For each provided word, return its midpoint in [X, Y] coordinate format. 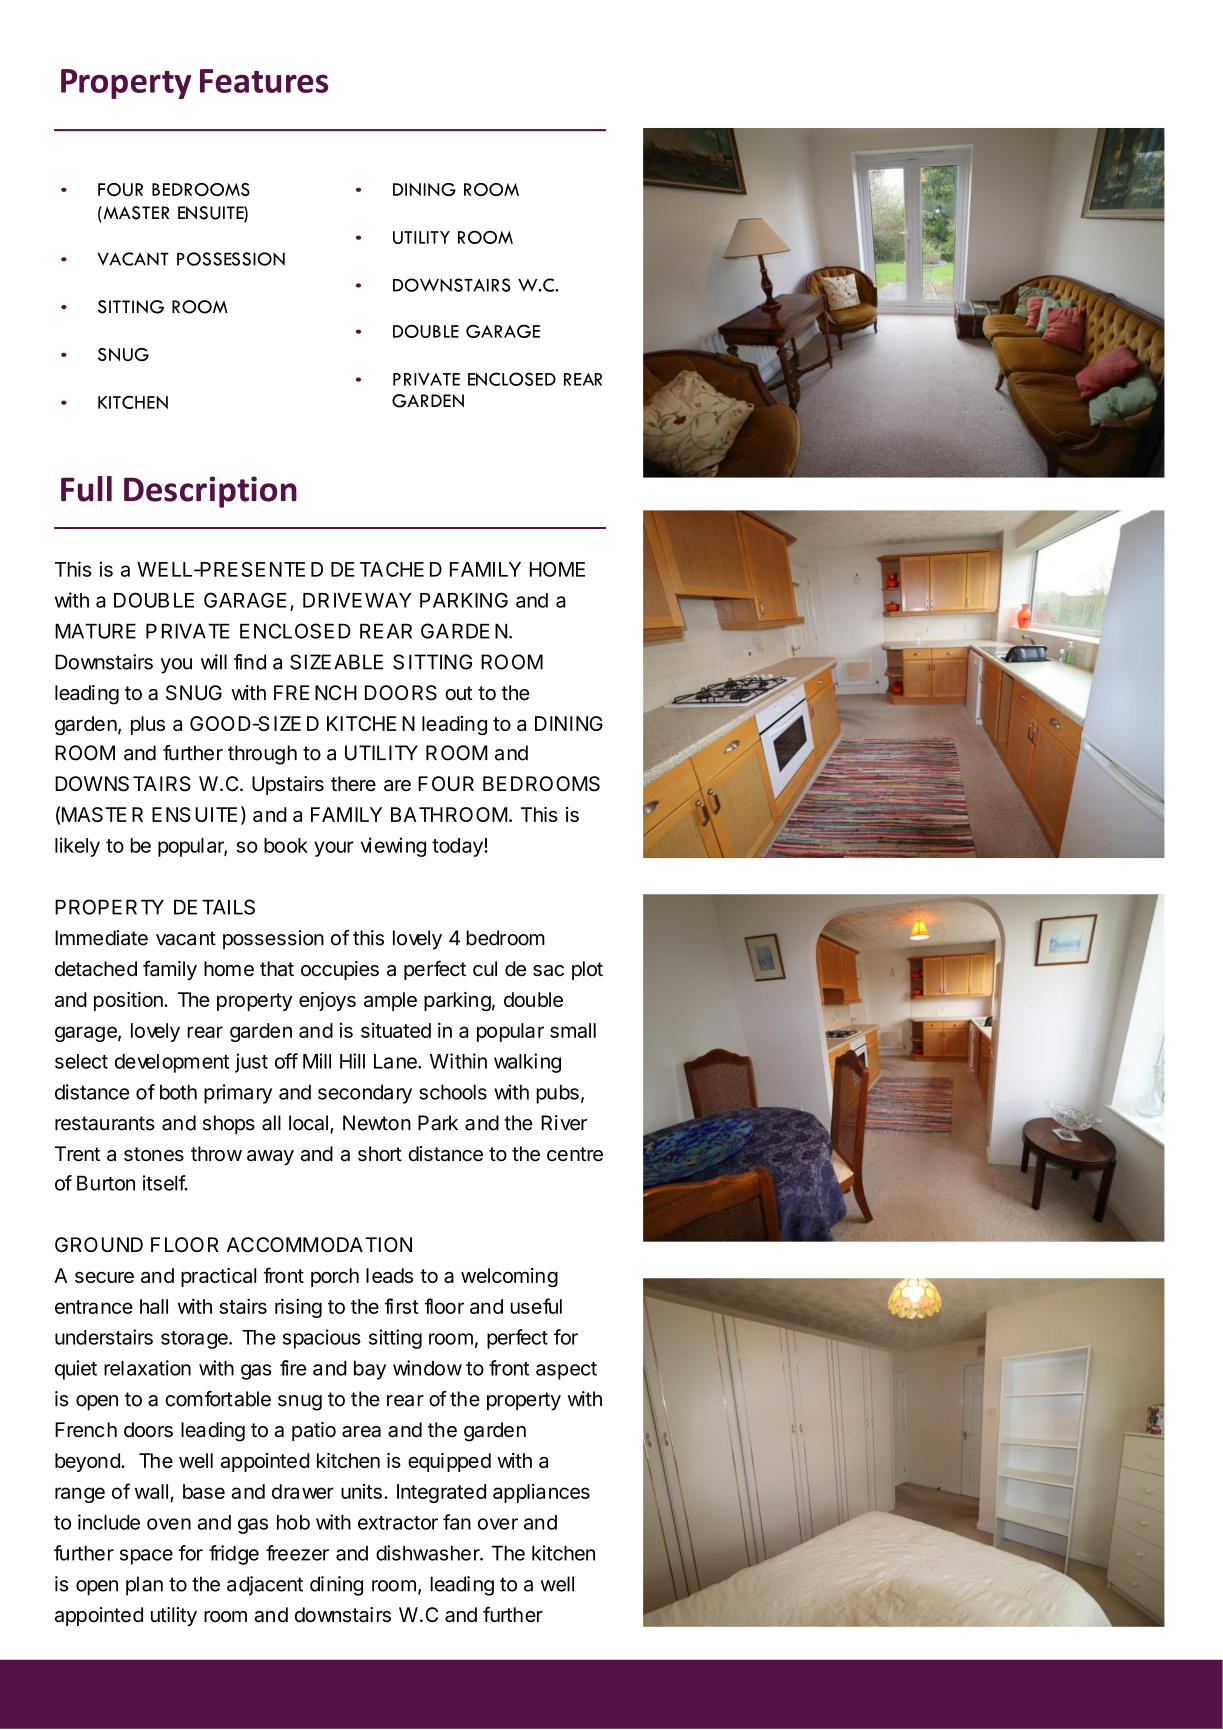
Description [210, 492]
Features [264, 81]
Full [86, 489]
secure [104, 1277]
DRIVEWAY [357, 600]
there [353, 784]
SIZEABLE [336, 662]
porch [335, 1277]
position [129, 1001]
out [459, 693]
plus [148, 725]
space [146, 1557]
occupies [340, 970]
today [458, 847]
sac [548, 971]
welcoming [509, 1277]
